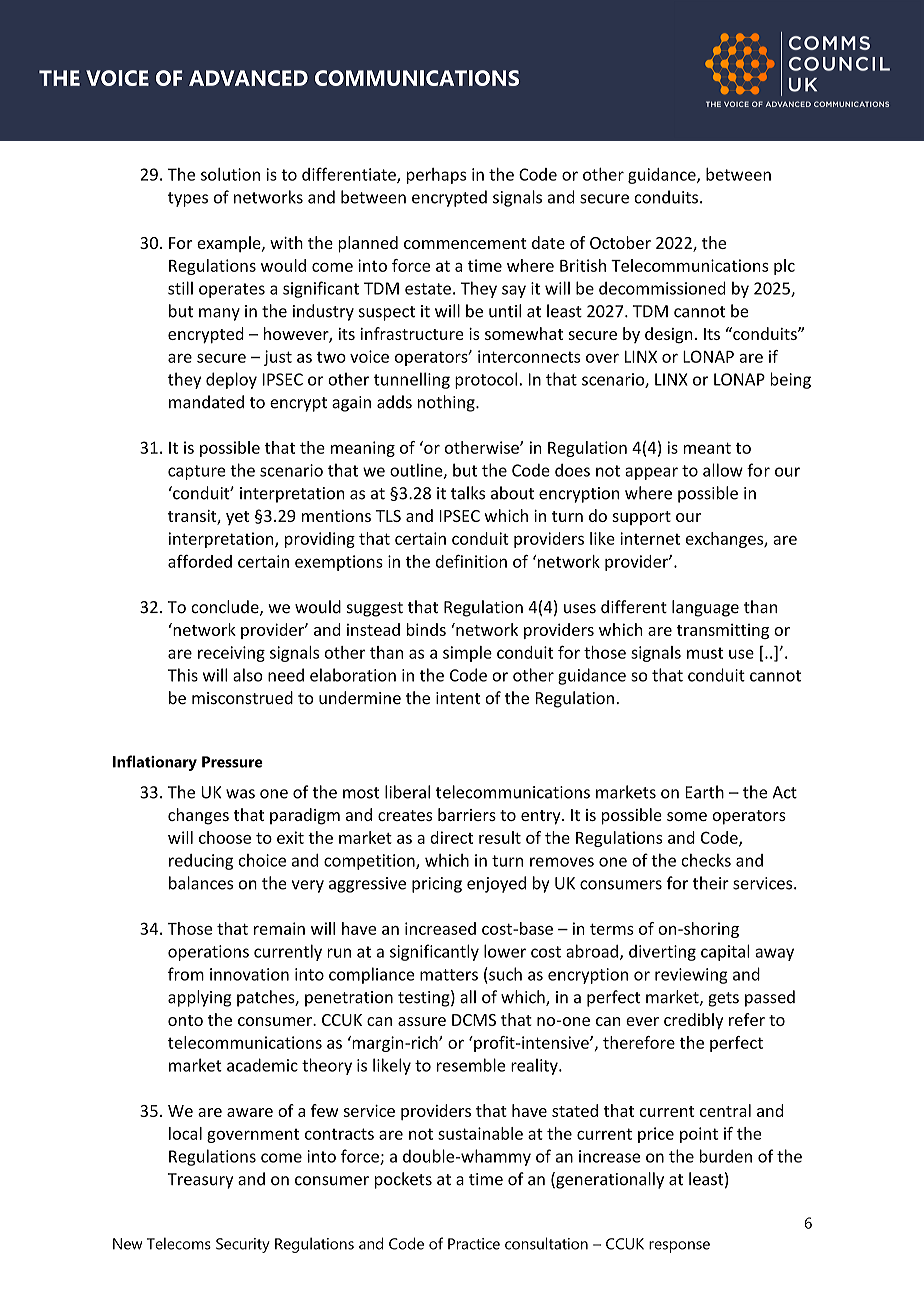 Image resolution: width=924 pixels, height=1308 pixels. I want to click on ADVANCED, so click(248, 78).
